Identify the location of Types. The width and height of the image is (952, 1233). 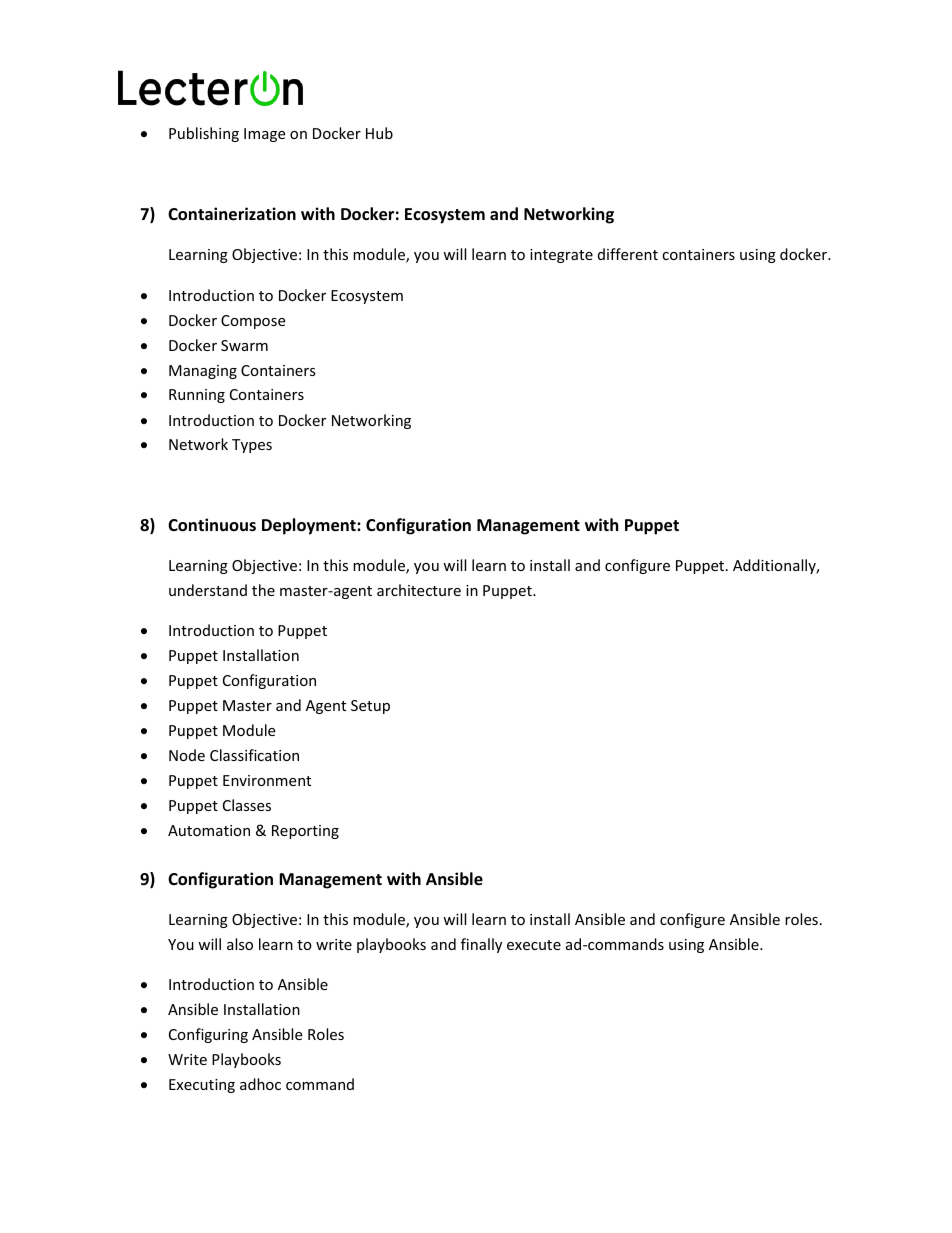
(252, 446).
